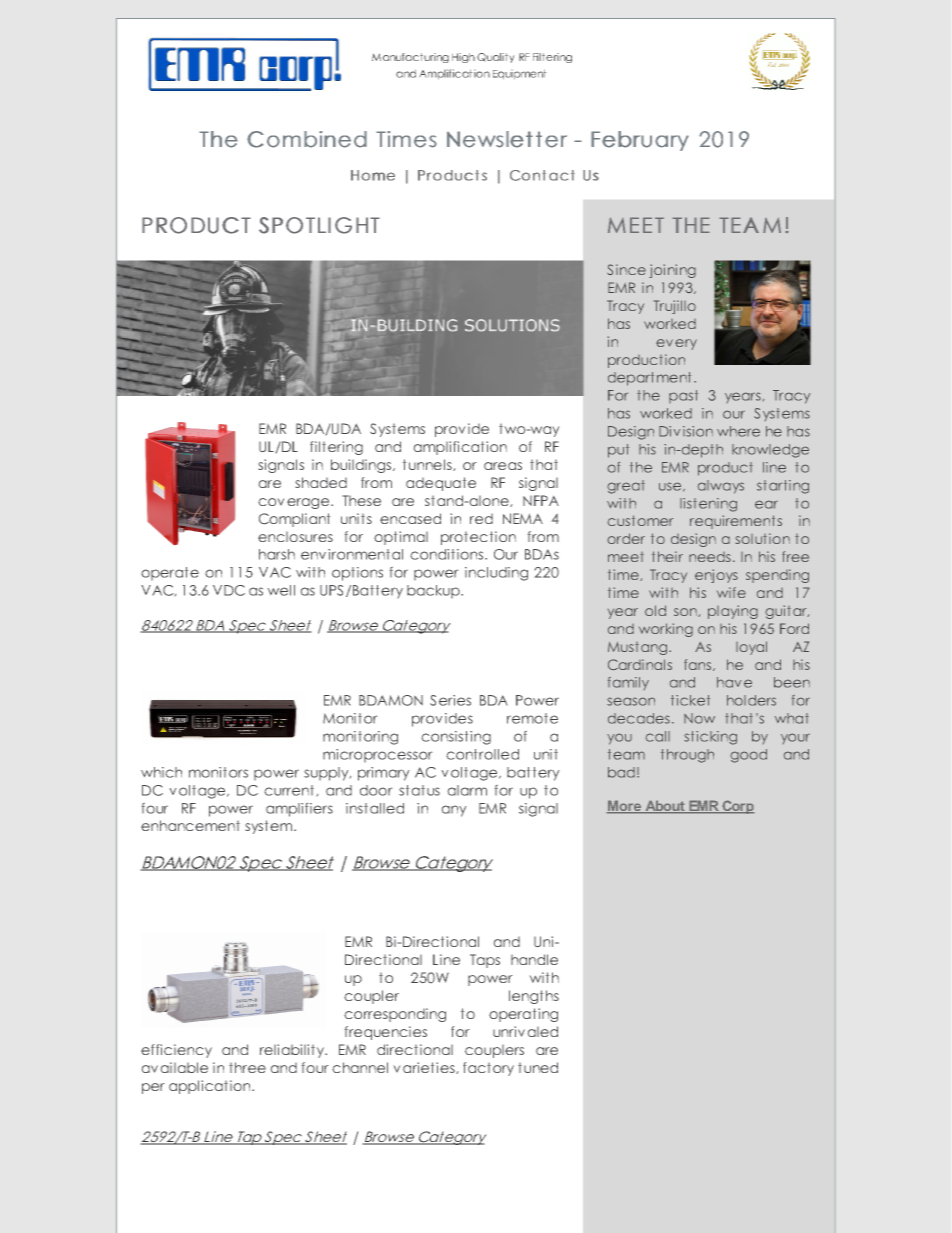  Describe the element at coordinates (496, 574) in the screenshot. I see `including` at that location.
